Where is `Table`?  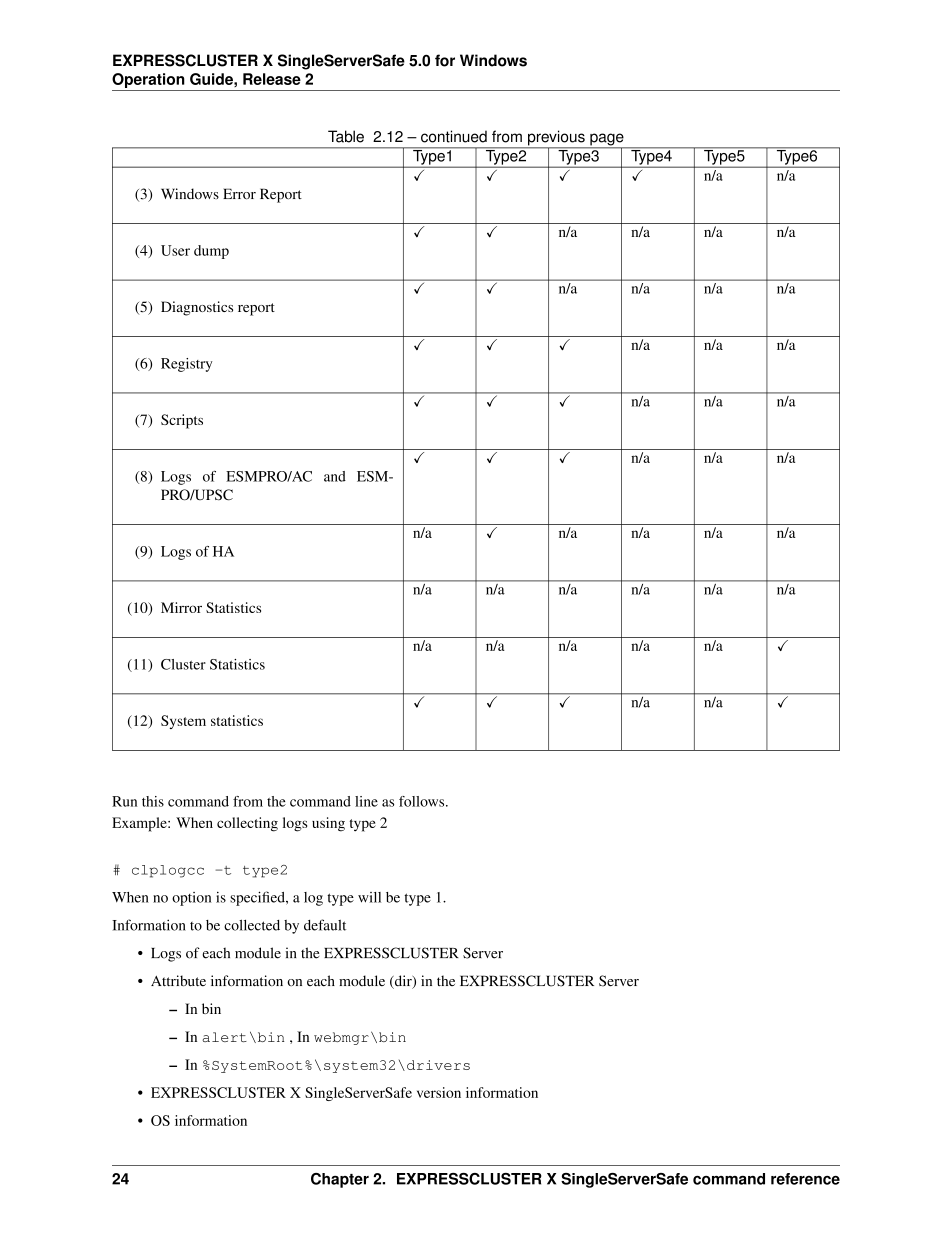
Table is located at coordinates (346, 136).
